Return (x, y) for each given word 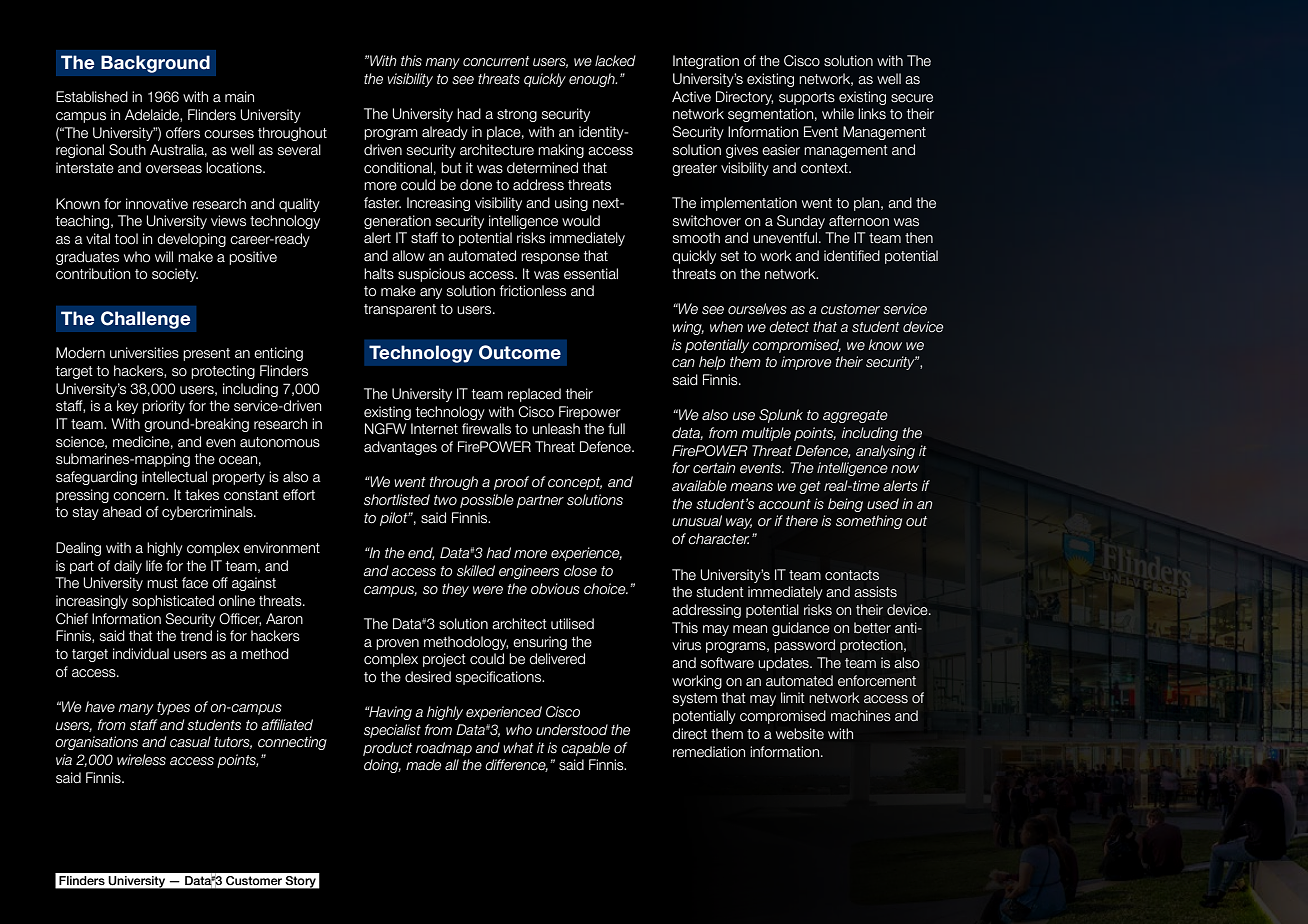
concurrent (496, 61)
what (518, 747)
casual (190, 742)
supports (807, 98)
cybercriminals (208, 513)
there (802, 521)
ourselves (757, 309)
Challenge (145, 320)
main (239, 97)
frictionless (532, 291)
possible (487, 501)
